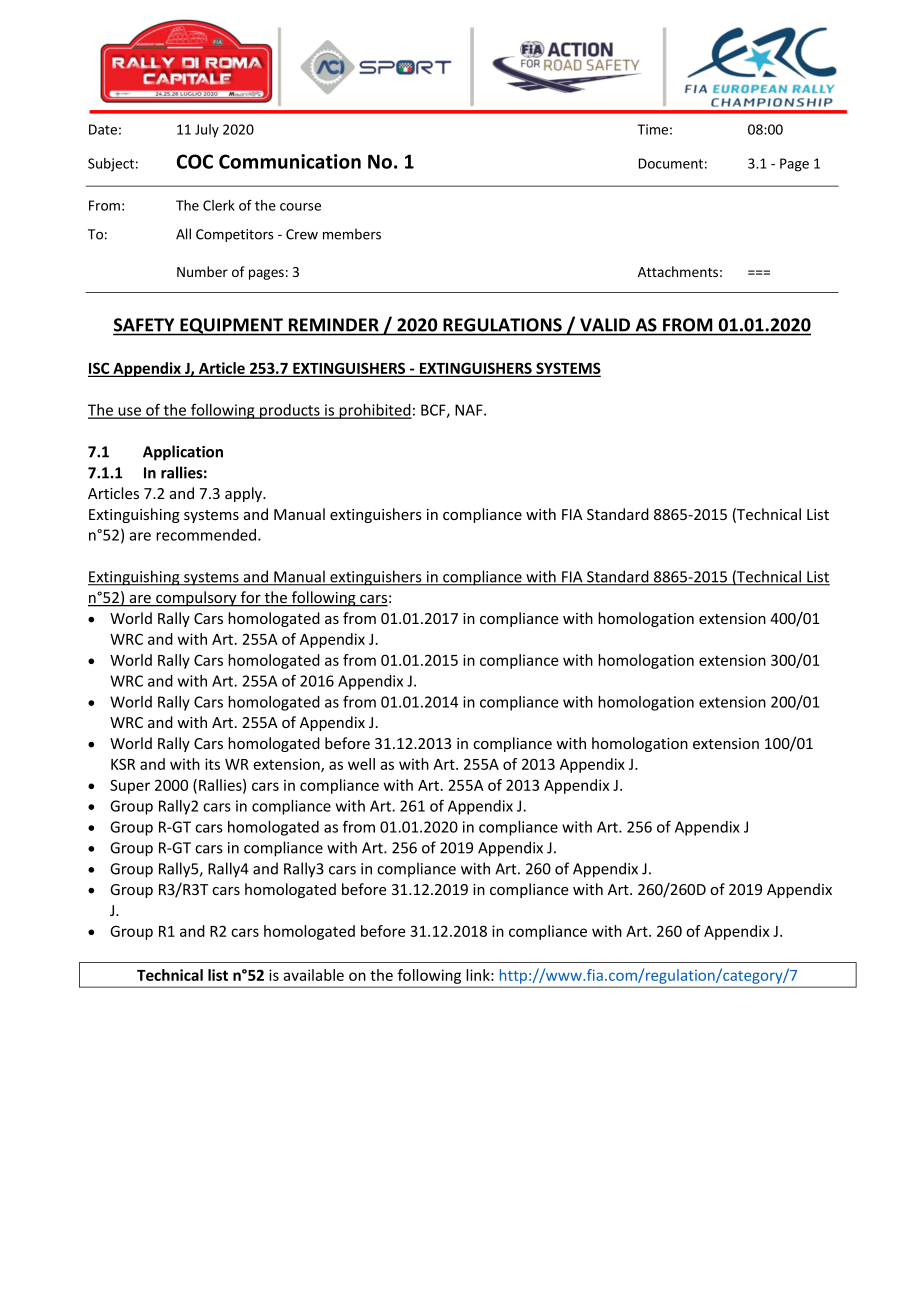 The image size is (924, 1308). I want to click on available, so click(313, 975).
